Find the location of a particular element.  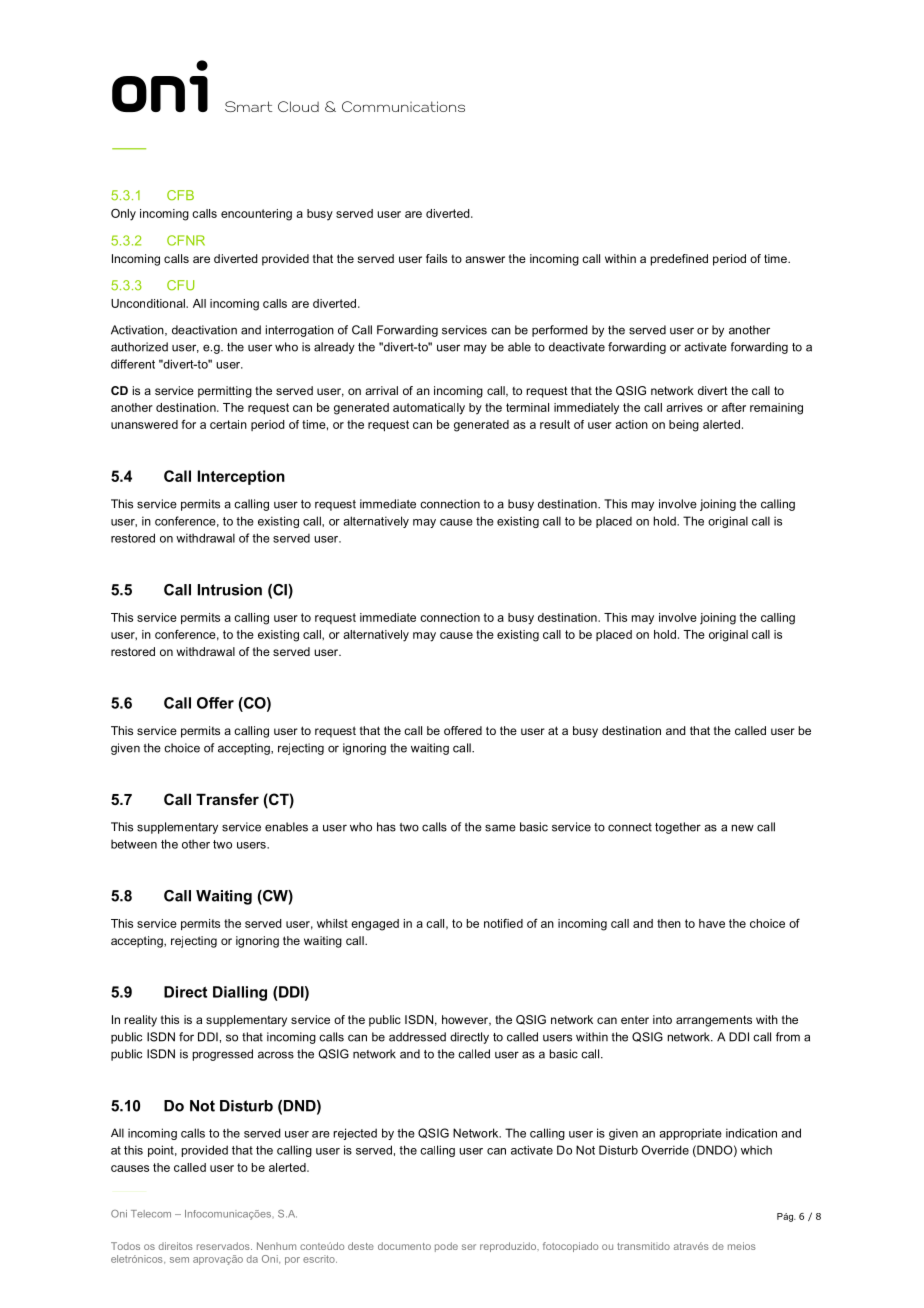

Override is located at coordinates (665, 1150).
